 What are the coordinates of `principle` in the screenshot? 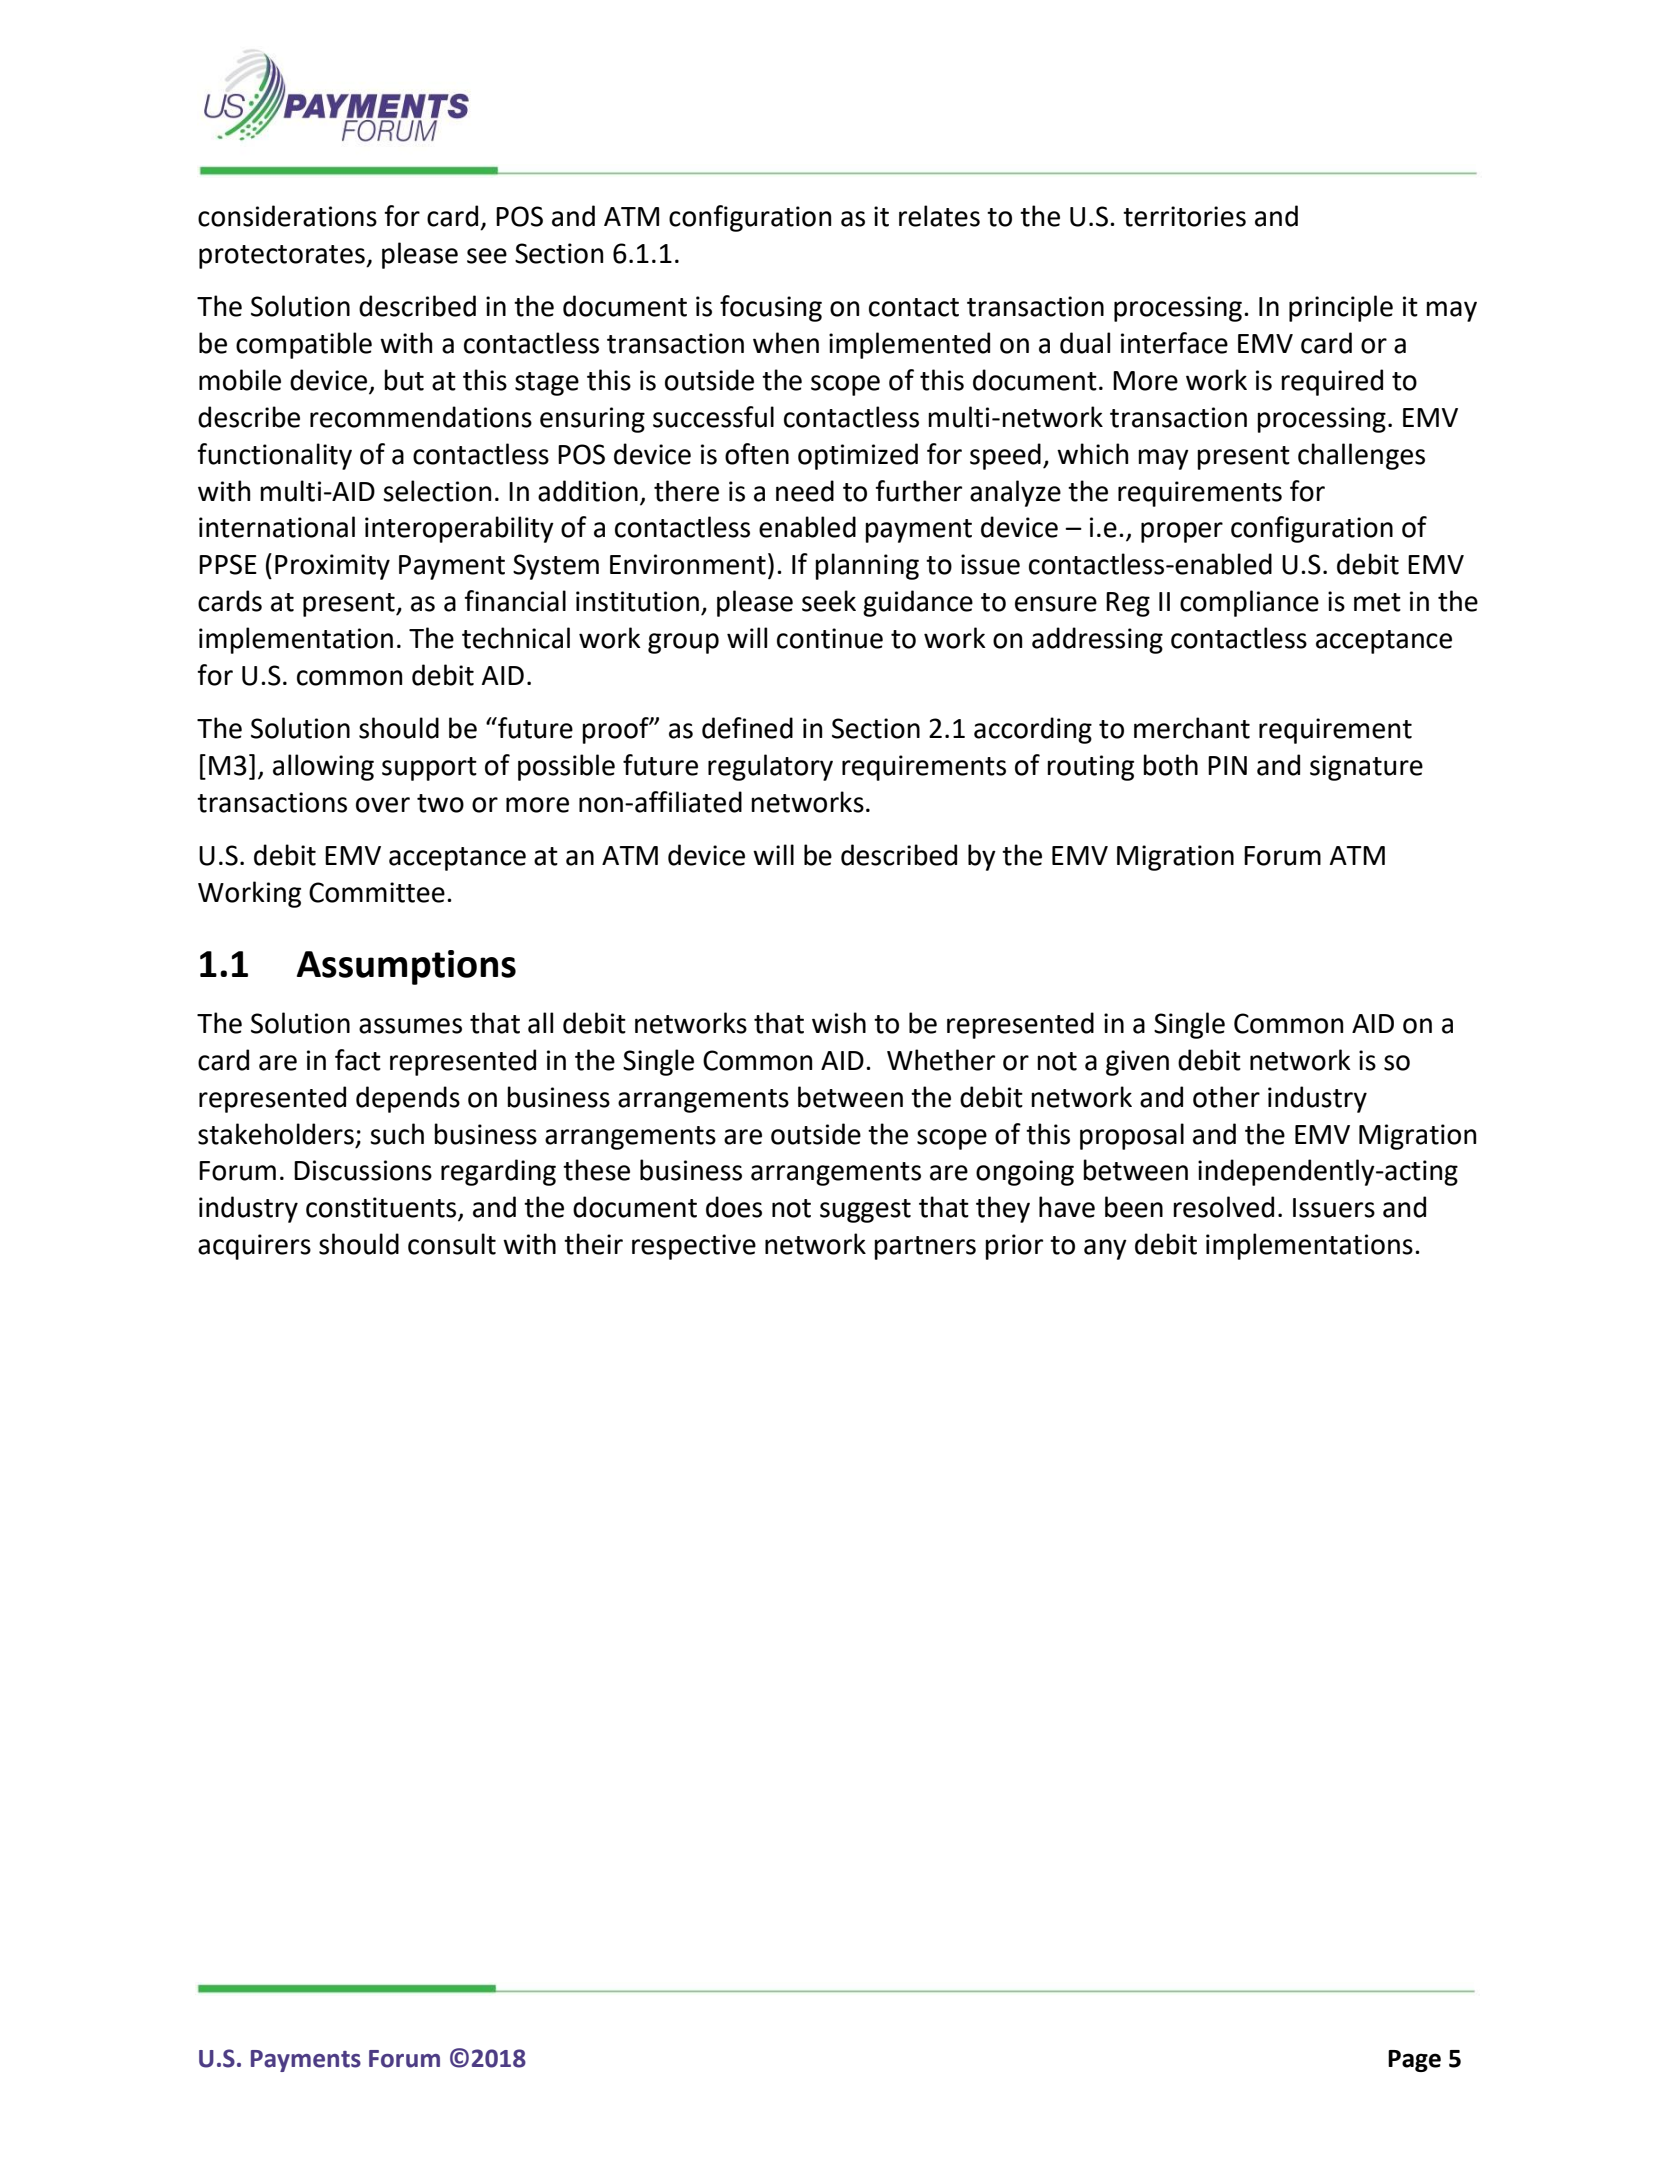 It's located at (1341, 308).
